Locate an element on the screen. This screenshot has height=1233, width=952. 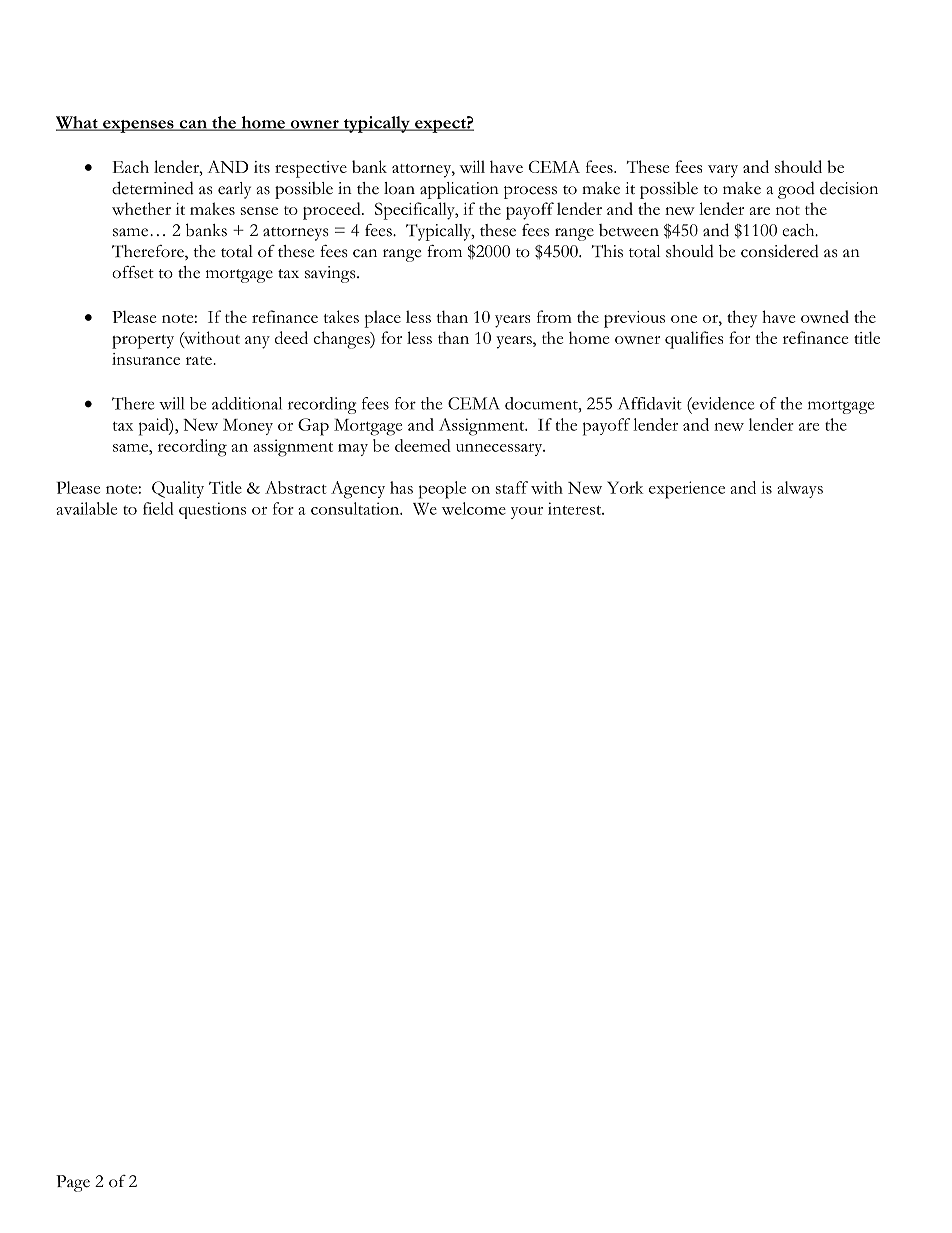
determined is located at coordinates (153, 188).
